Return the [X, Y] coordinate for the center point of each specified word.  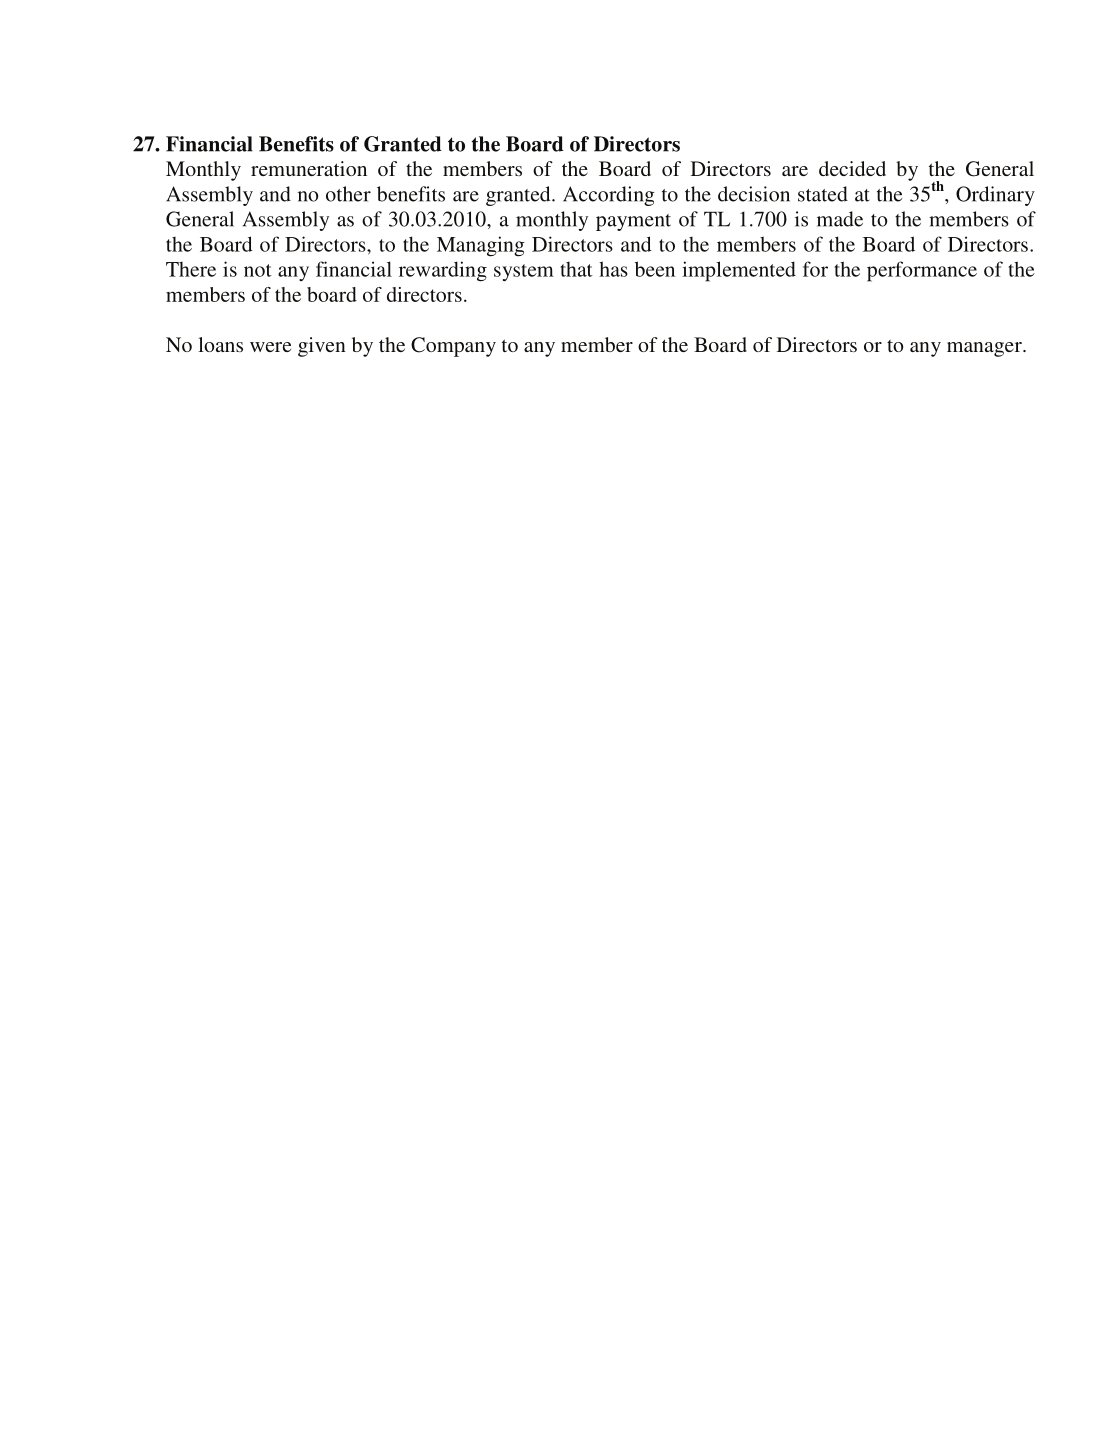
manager [985, 349]
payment [633, 222]
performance [922, 271]
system [524, 272]
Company [453, 347]
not [258, 270]
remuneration [309, 168]
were [271, 347]
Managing [481, 246]
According [609, 196]
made [840, 219]
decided [852, 168]
